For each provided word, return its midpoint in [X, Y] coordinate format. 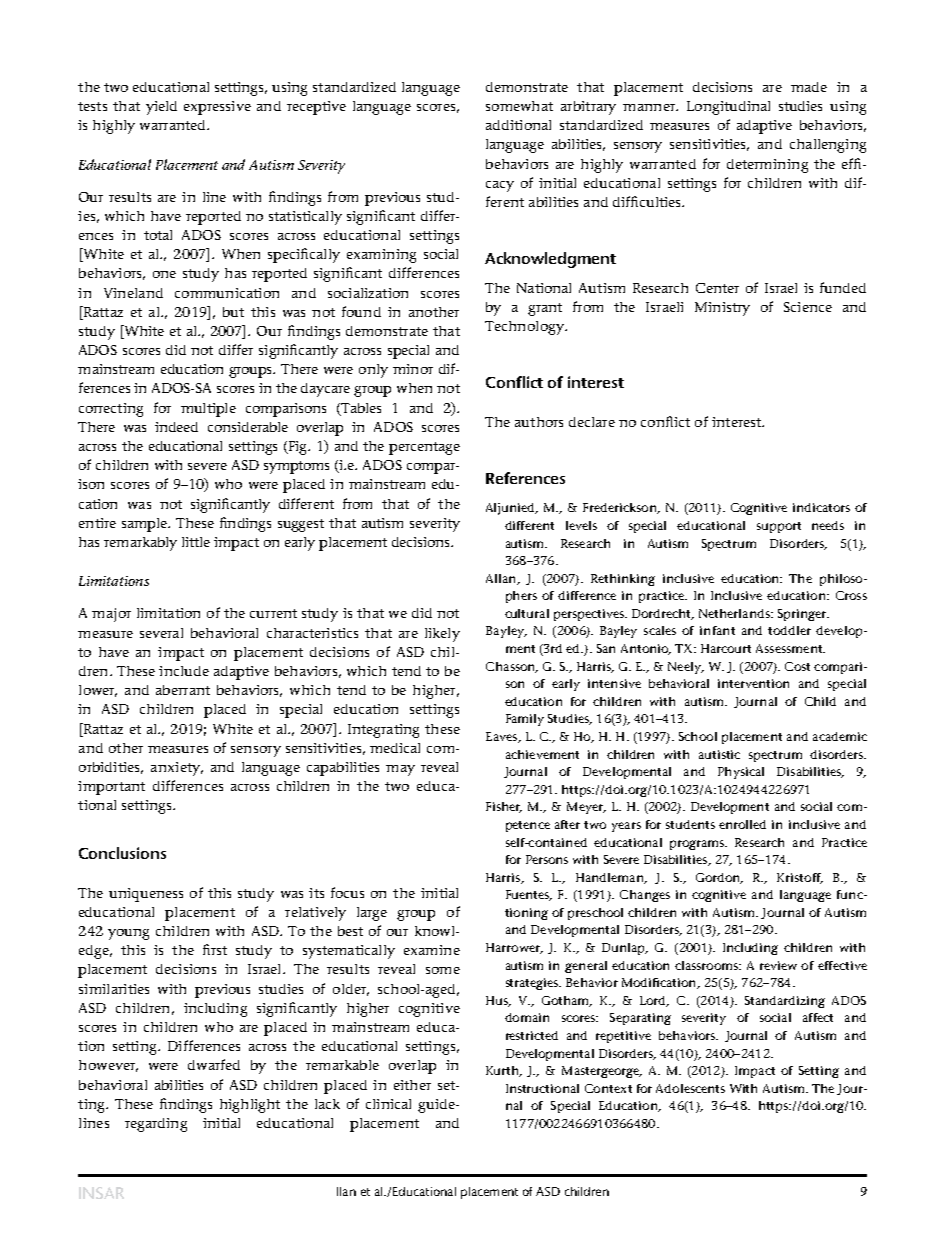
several [161, 633]
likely [442, 635]
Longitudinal [728, 108]
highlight [250, 1106]
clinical [388, 1104]
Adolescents [690, 1088]
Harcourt [726, 648]
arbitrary [588, 108]
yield [161, 108]
